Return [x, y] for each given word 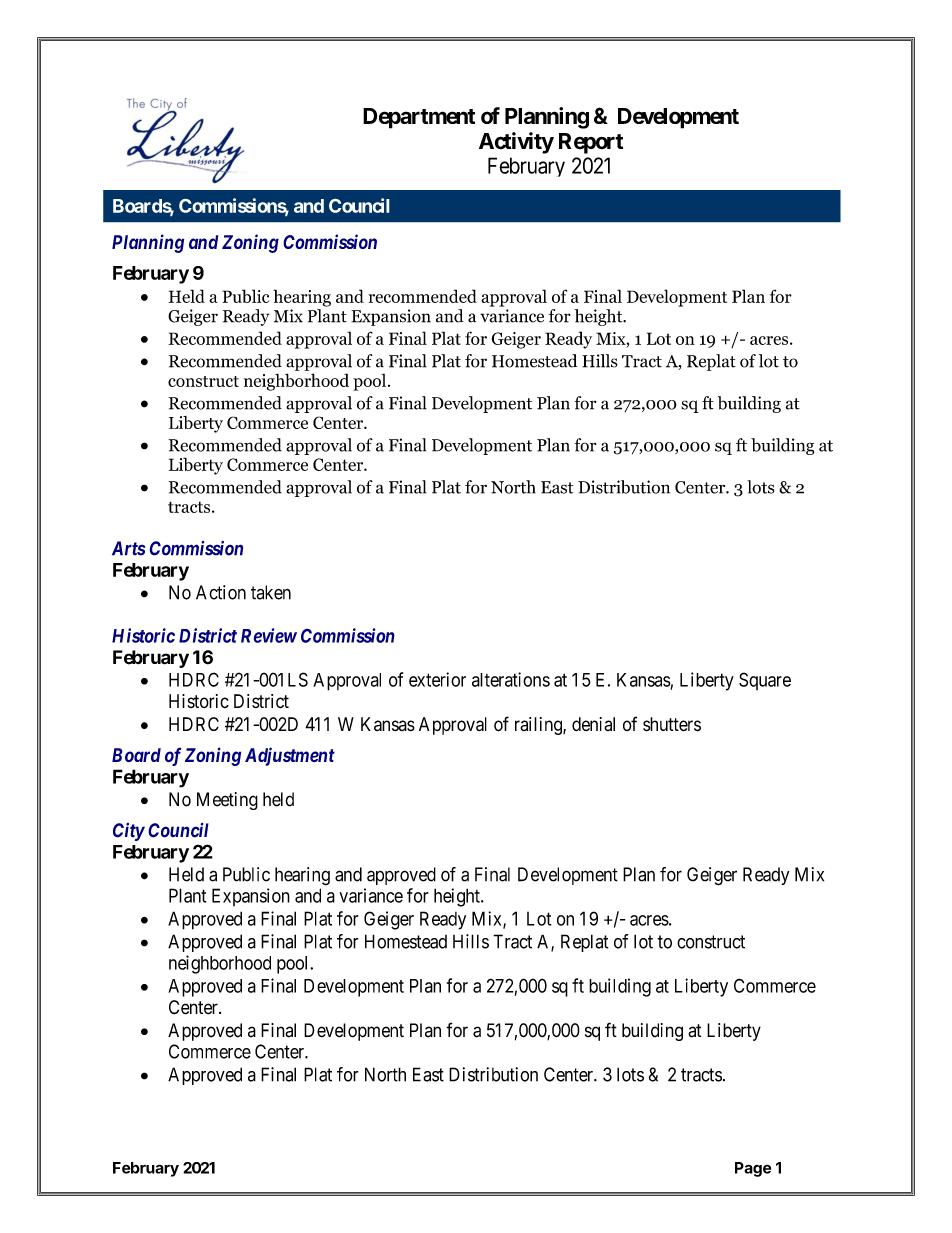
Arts [129, 548]
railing [539, 726]
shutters [672, 724]
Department [419, 118]
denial [593, 724]
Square [765, 681]
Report [591, 143]
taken [271, 592]
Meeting [227, 801]
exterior [437, 679]
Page [753, 1169]
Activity [516, 143]
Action [221, 592]
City [129, 832]
